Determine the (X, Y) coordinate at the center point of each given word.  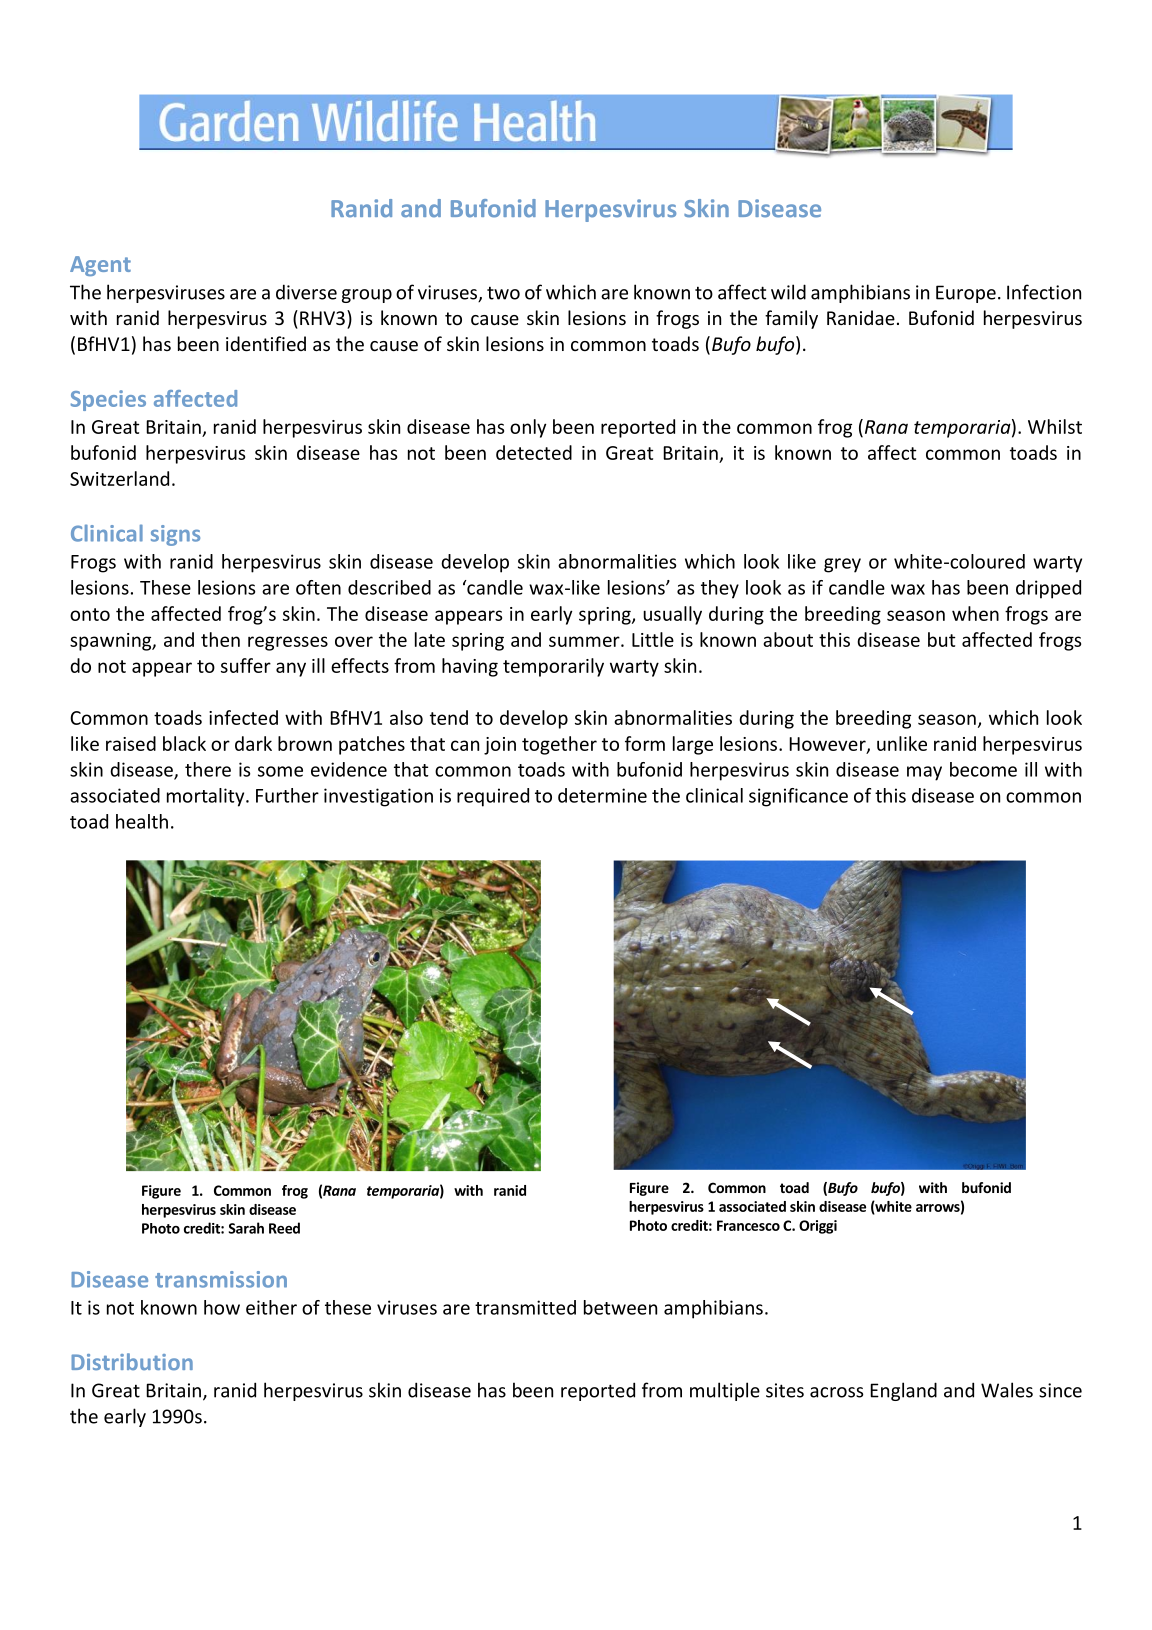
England (903, 1391)
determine (602, 795)
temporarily (553, 667)
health (142, 821)
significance (798, 797)
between (620, 1307)
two (503, 293)
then (220, 639)
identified (266, 343)
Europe (966, 294)
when (975, 613)
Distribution (132, 1361)
